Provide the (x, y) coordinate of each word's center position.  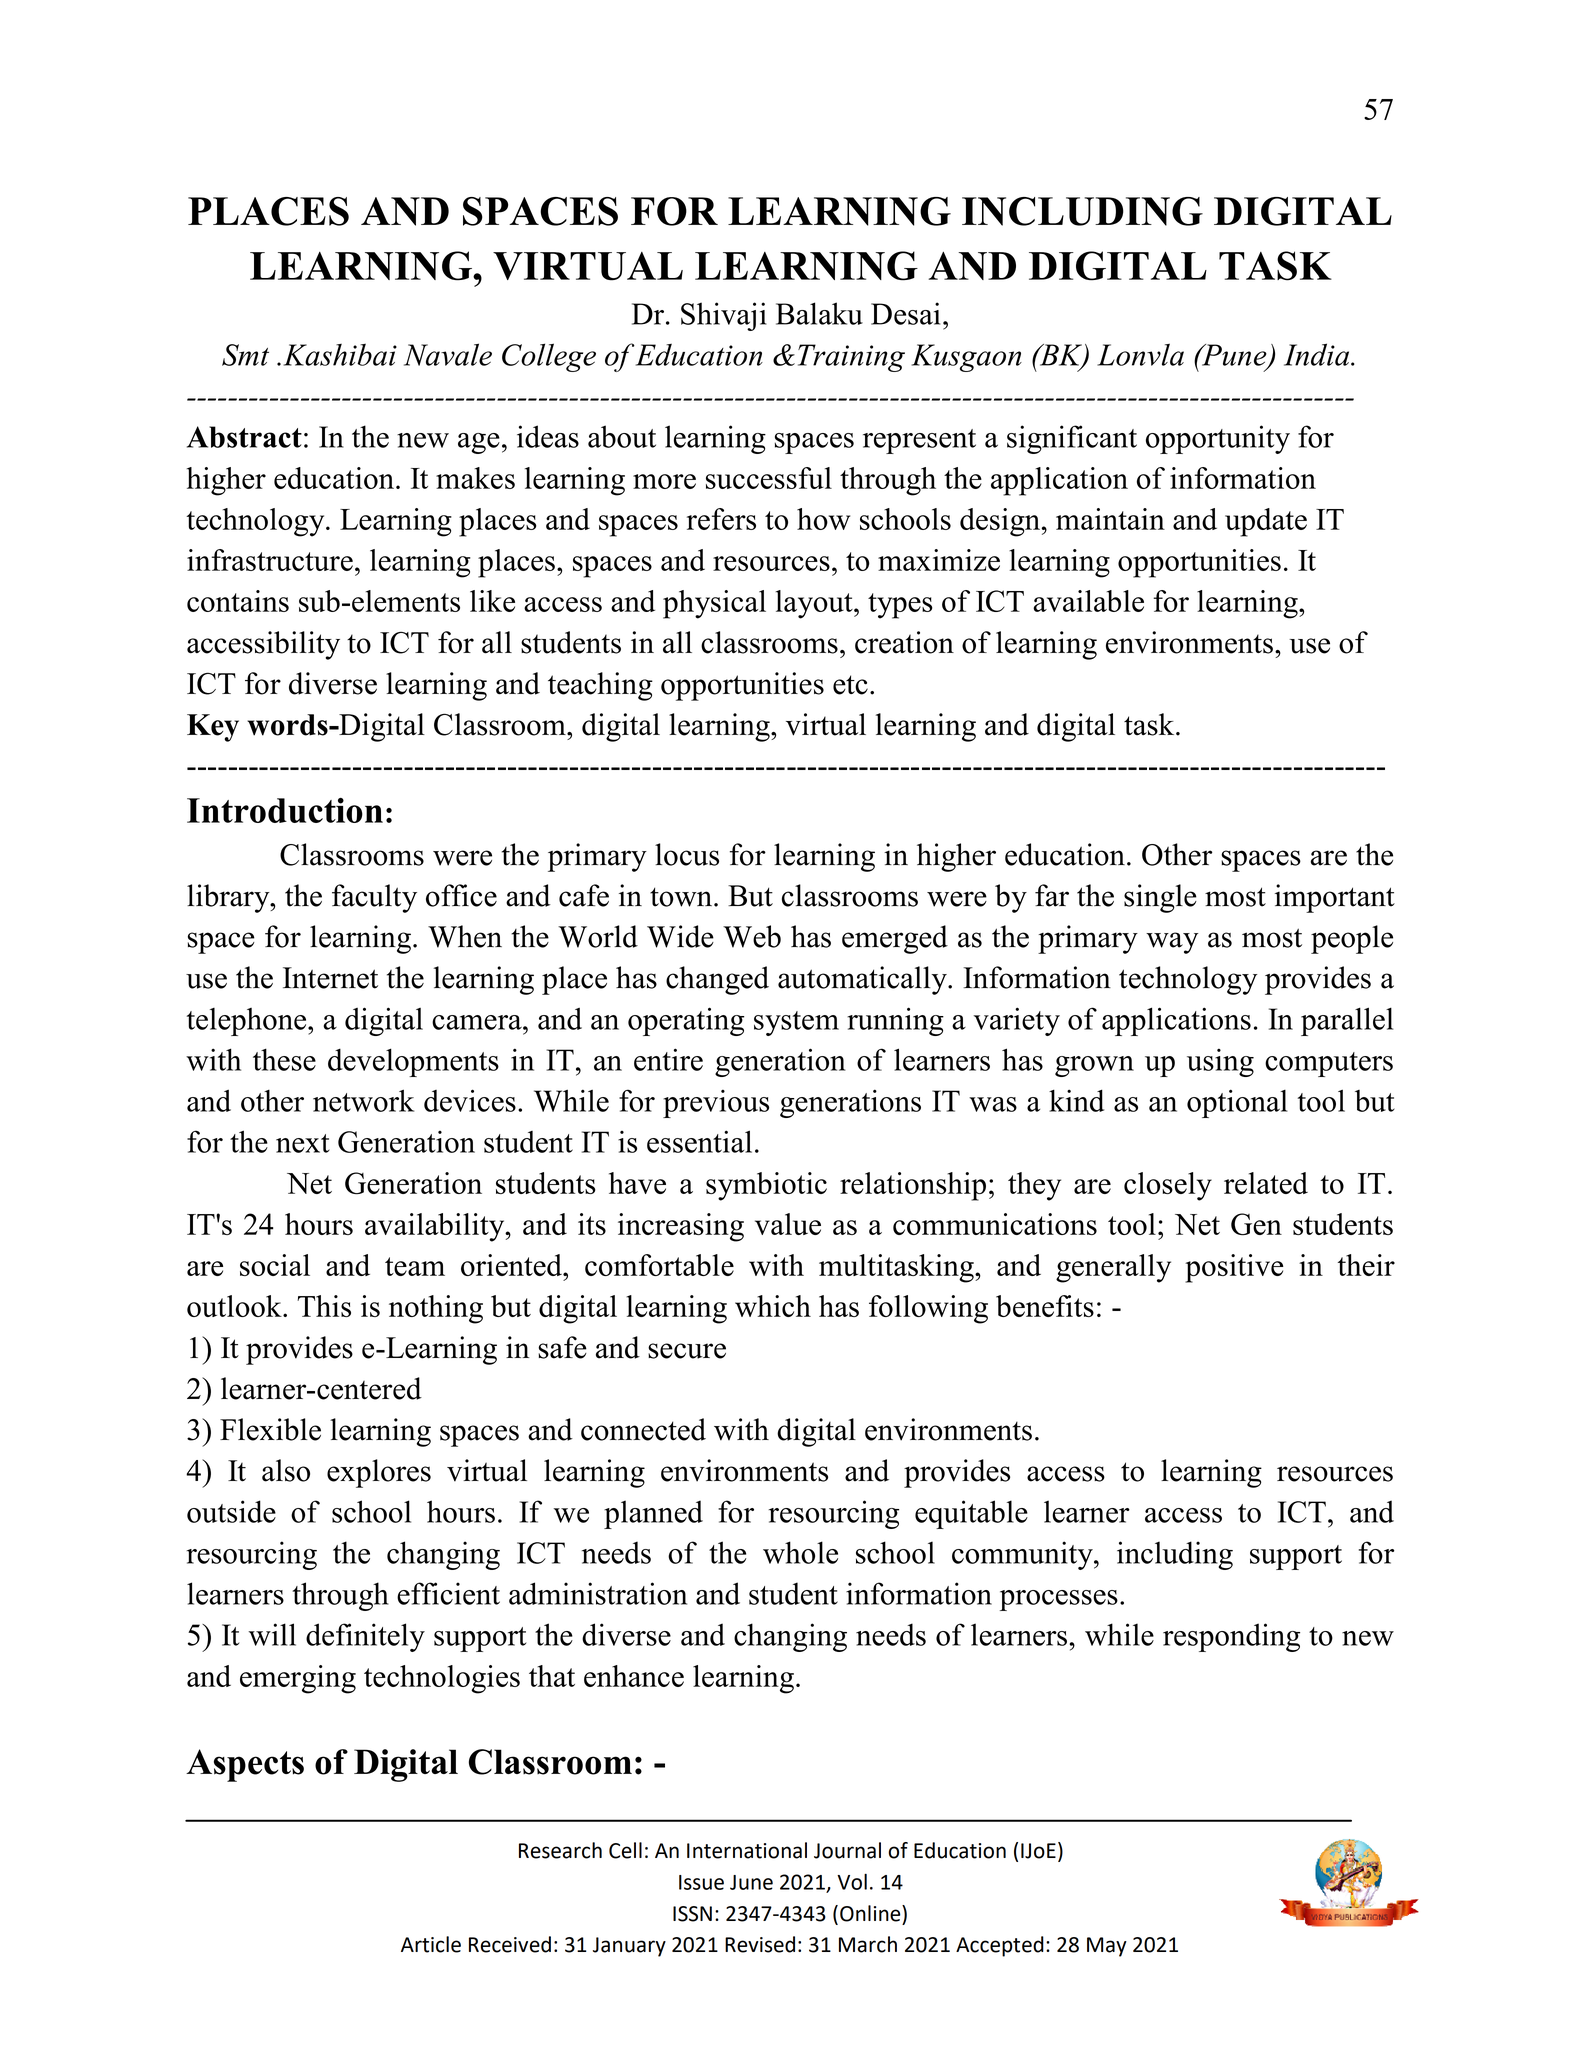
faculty (374, 898)
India (1318, 354)
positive (1234, 1268)
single (1160, 898)
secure (687, 1351)
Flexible (270, 1429)
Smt (245, 355)
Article (431, 1944)
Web (752, 936)
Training (851, 358)
